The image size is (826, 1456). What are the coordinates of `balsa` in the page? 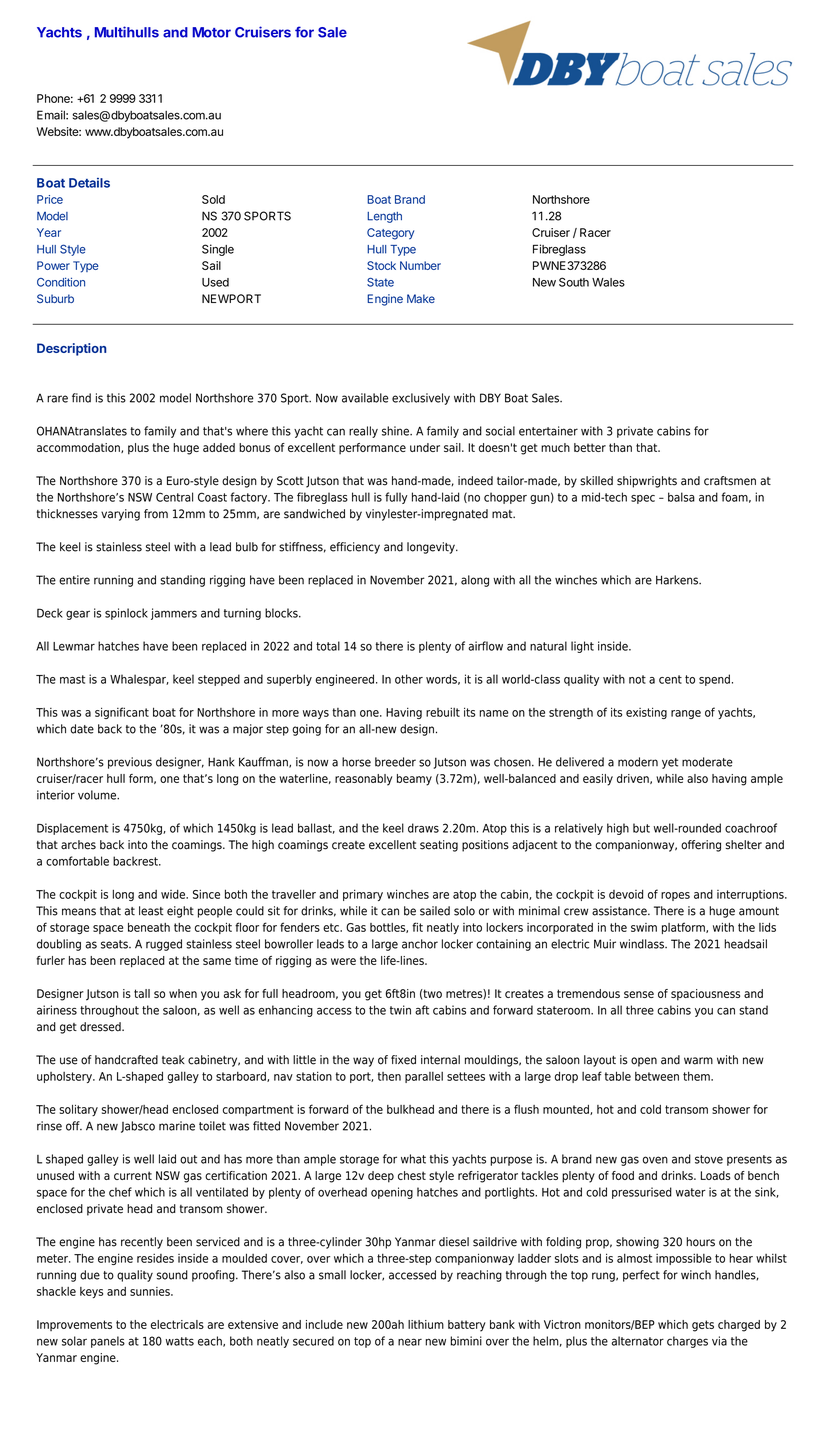 It's located at (681, 497).
